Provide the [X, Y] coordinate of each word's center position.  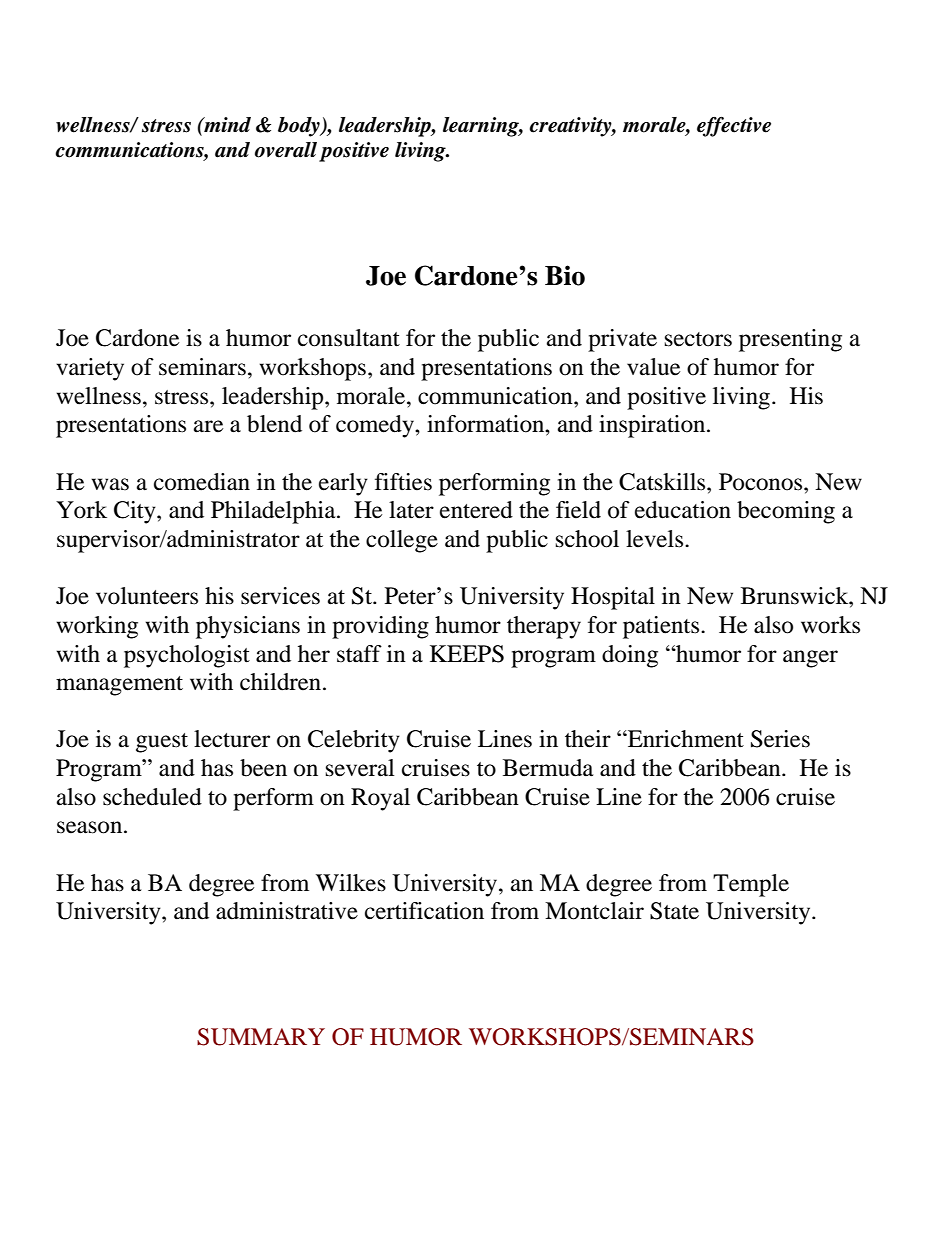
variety [90, 369]
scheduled [152, 797]
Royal [380, 799]
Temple [751, 885]
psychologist [187, 656]
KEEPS [467, 654]
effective [734, 127]
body [300, 127]
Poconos [762, 482]
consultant [349, 338]
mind [226, 125]
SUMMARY [261, 1037]
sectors [698, 339]
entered [476, 510]
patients [662, 627]
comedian [202, 482]
